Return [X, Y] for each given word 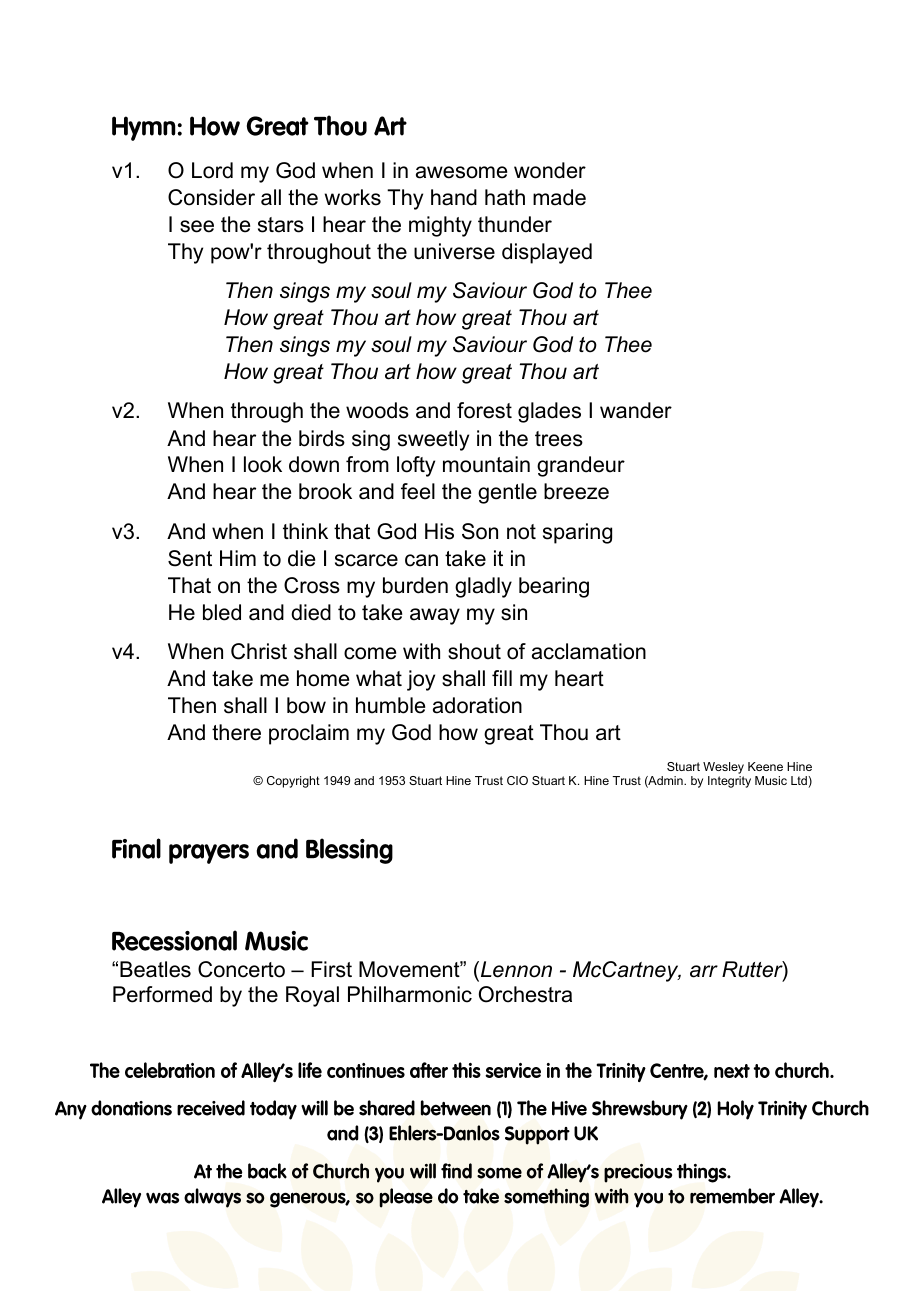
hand [454, 197]
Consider [211, 197]
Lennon [515, 969]
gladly [483, 587]
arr [704, 971]
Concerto [241, 969]
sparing [577, 533]
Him [238, 558]
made [559, 197]
